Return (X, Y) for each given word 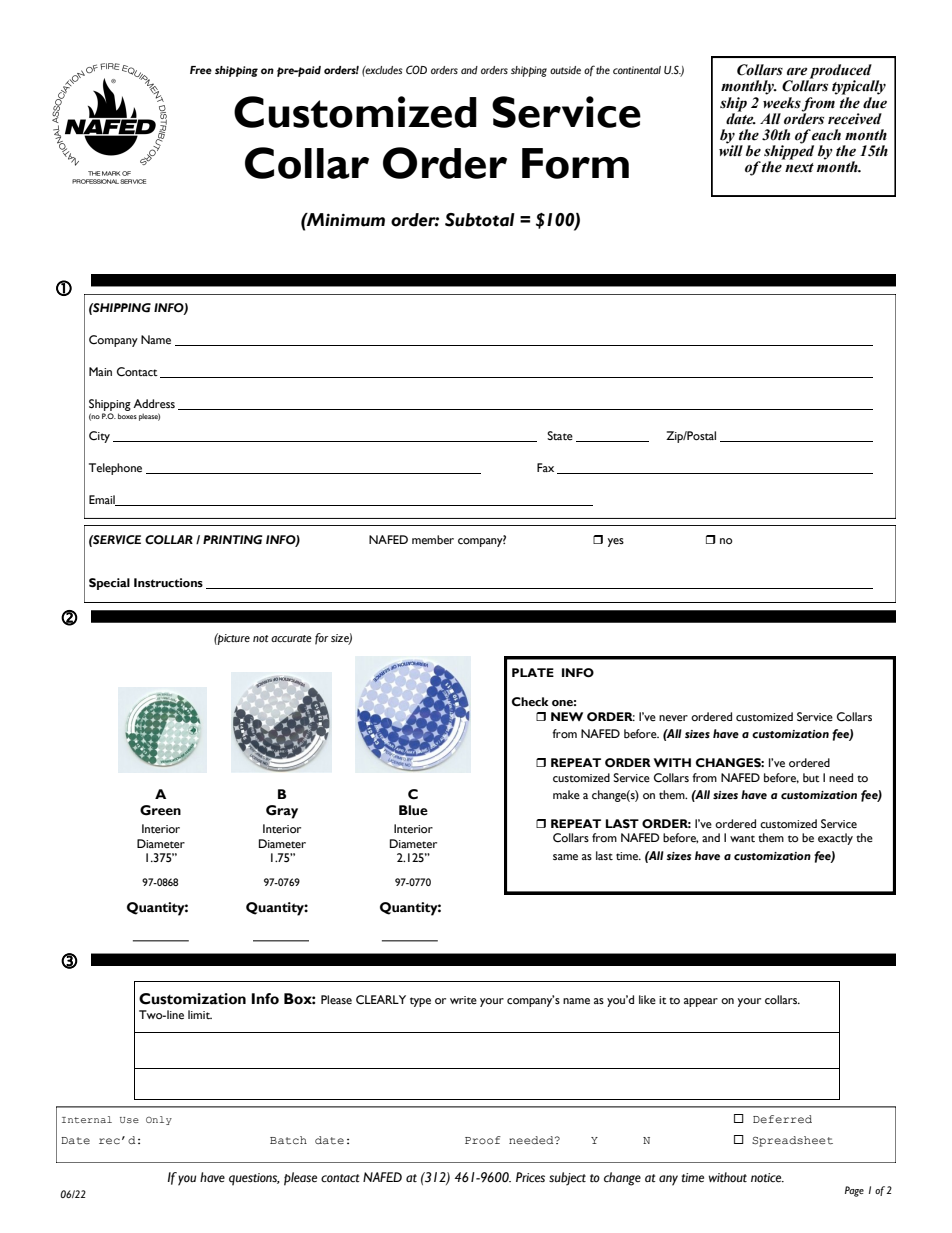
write (463, 1000)
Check (530, 702)
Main (100, 371)
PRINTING (233, 540)
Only (159, 1120)
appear (701, 1002)
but (811, 778)
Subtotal (480, 220)
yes (616, 542)
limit (200, 1014)
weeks (782, 101)
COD (416, 69)
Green (160, 810)
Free (201, 70)
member (433, 540)
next (799, 168)
